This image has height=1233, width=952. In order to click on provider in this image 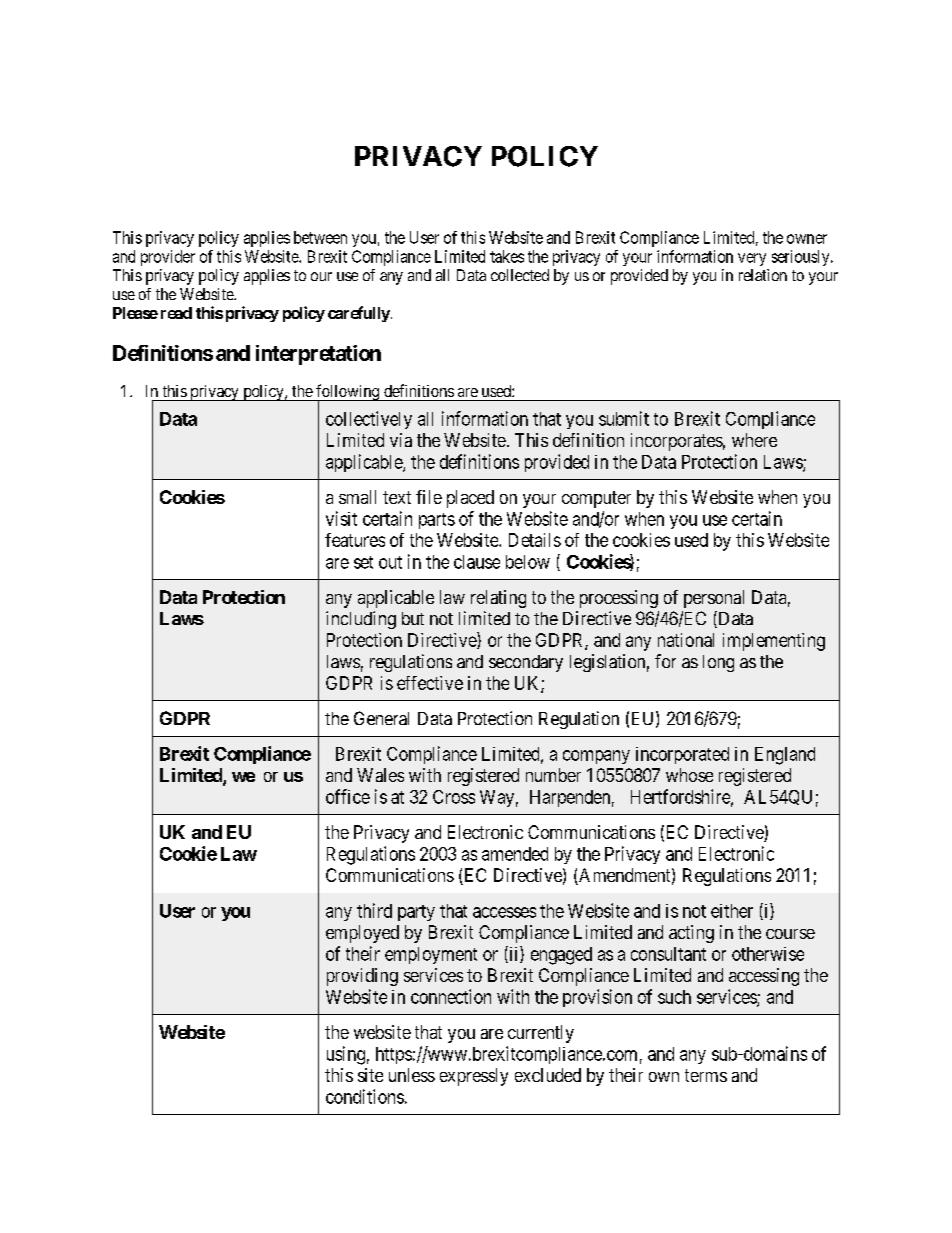, I will do `click(168, 258)`.
